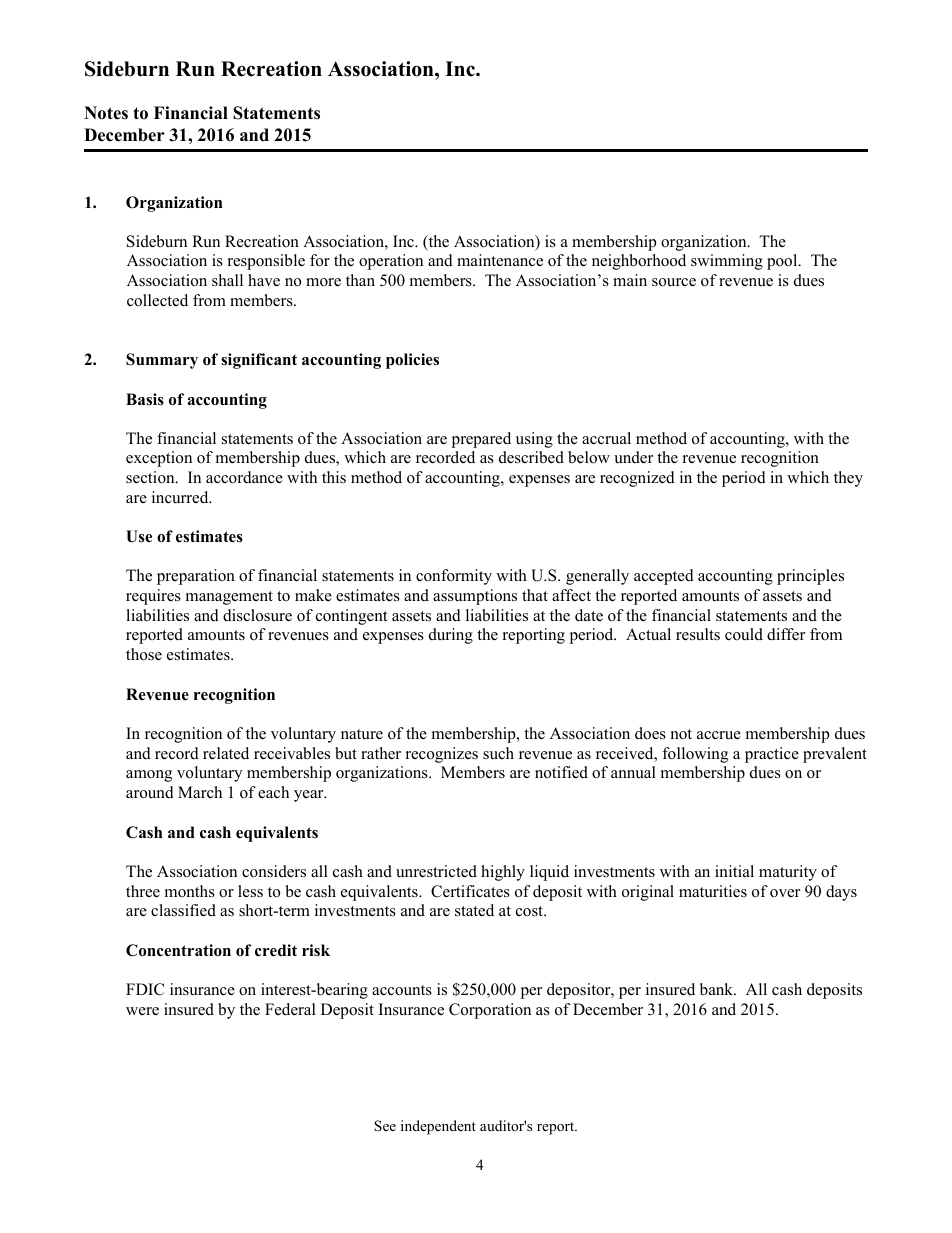 This document has height=1233, width=952. Describe the element at coordinates (503, 873) in the document. I see `highly` at that location.
